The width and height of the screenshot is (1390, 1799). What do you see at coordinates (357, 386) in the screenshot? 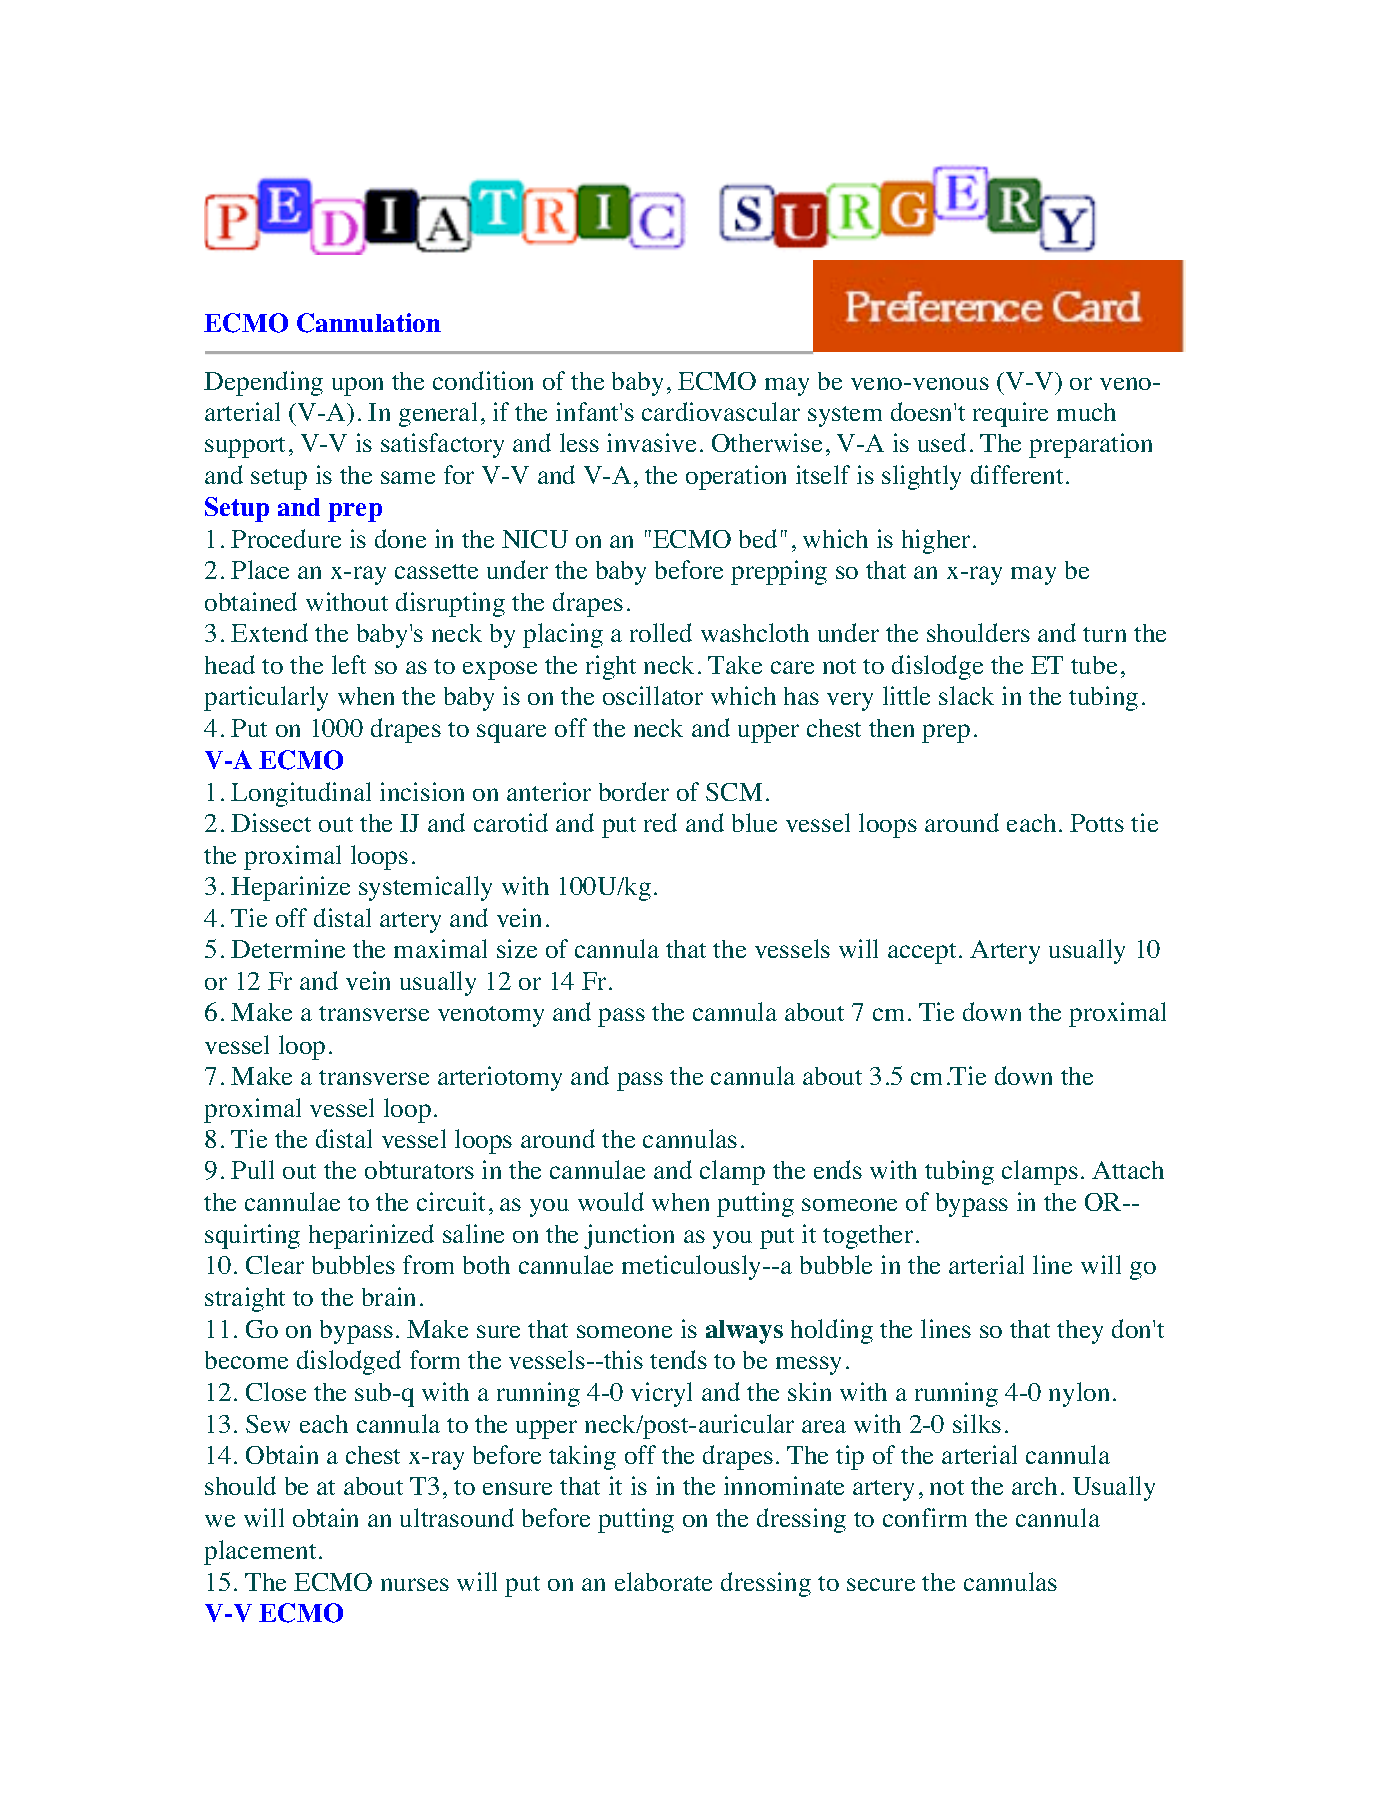
I see `upon` at bounding box center [357, 386].
